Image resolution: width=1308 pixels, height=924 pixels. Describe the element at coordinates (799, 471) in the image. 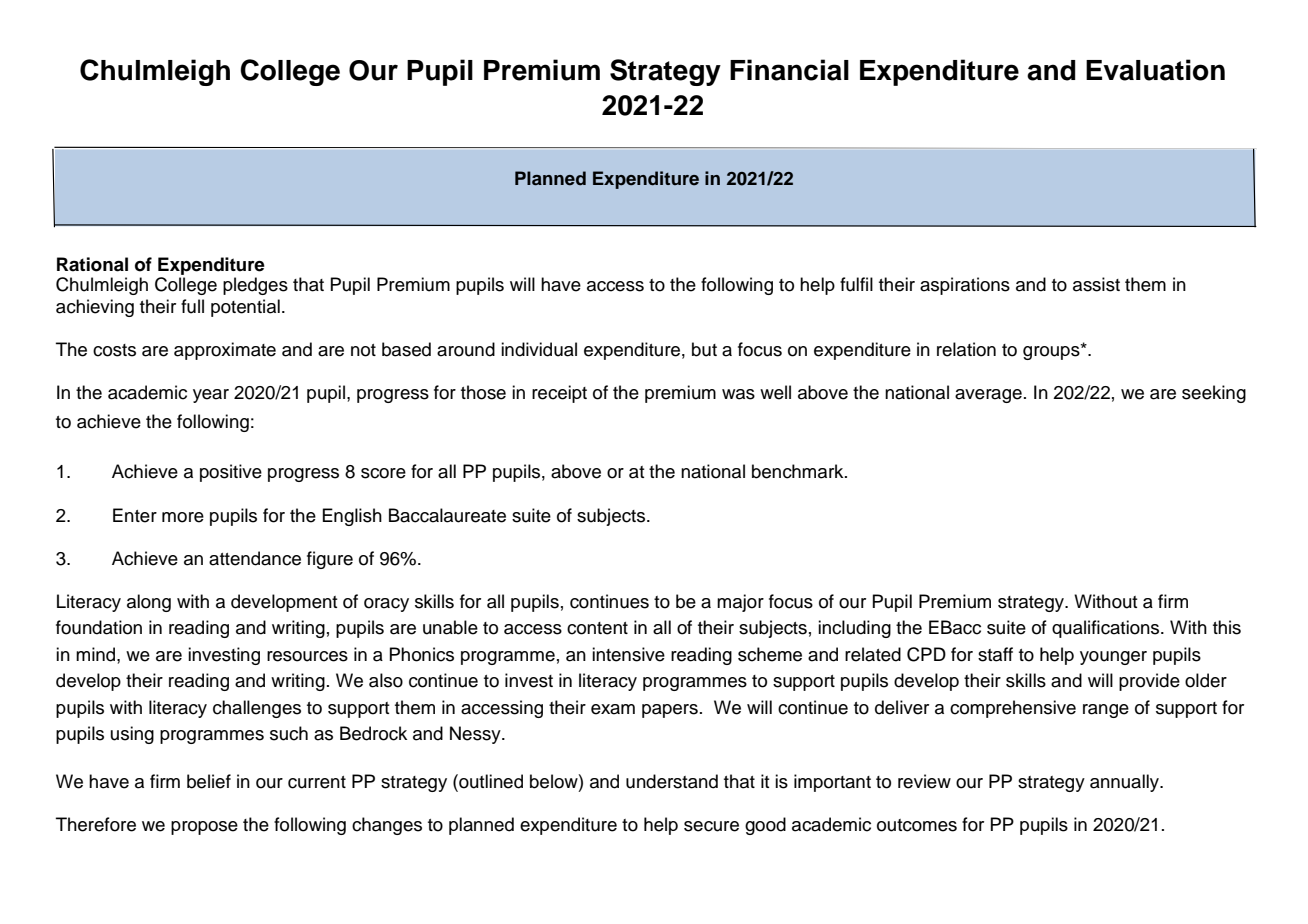

I see `benchmark` at that location.
